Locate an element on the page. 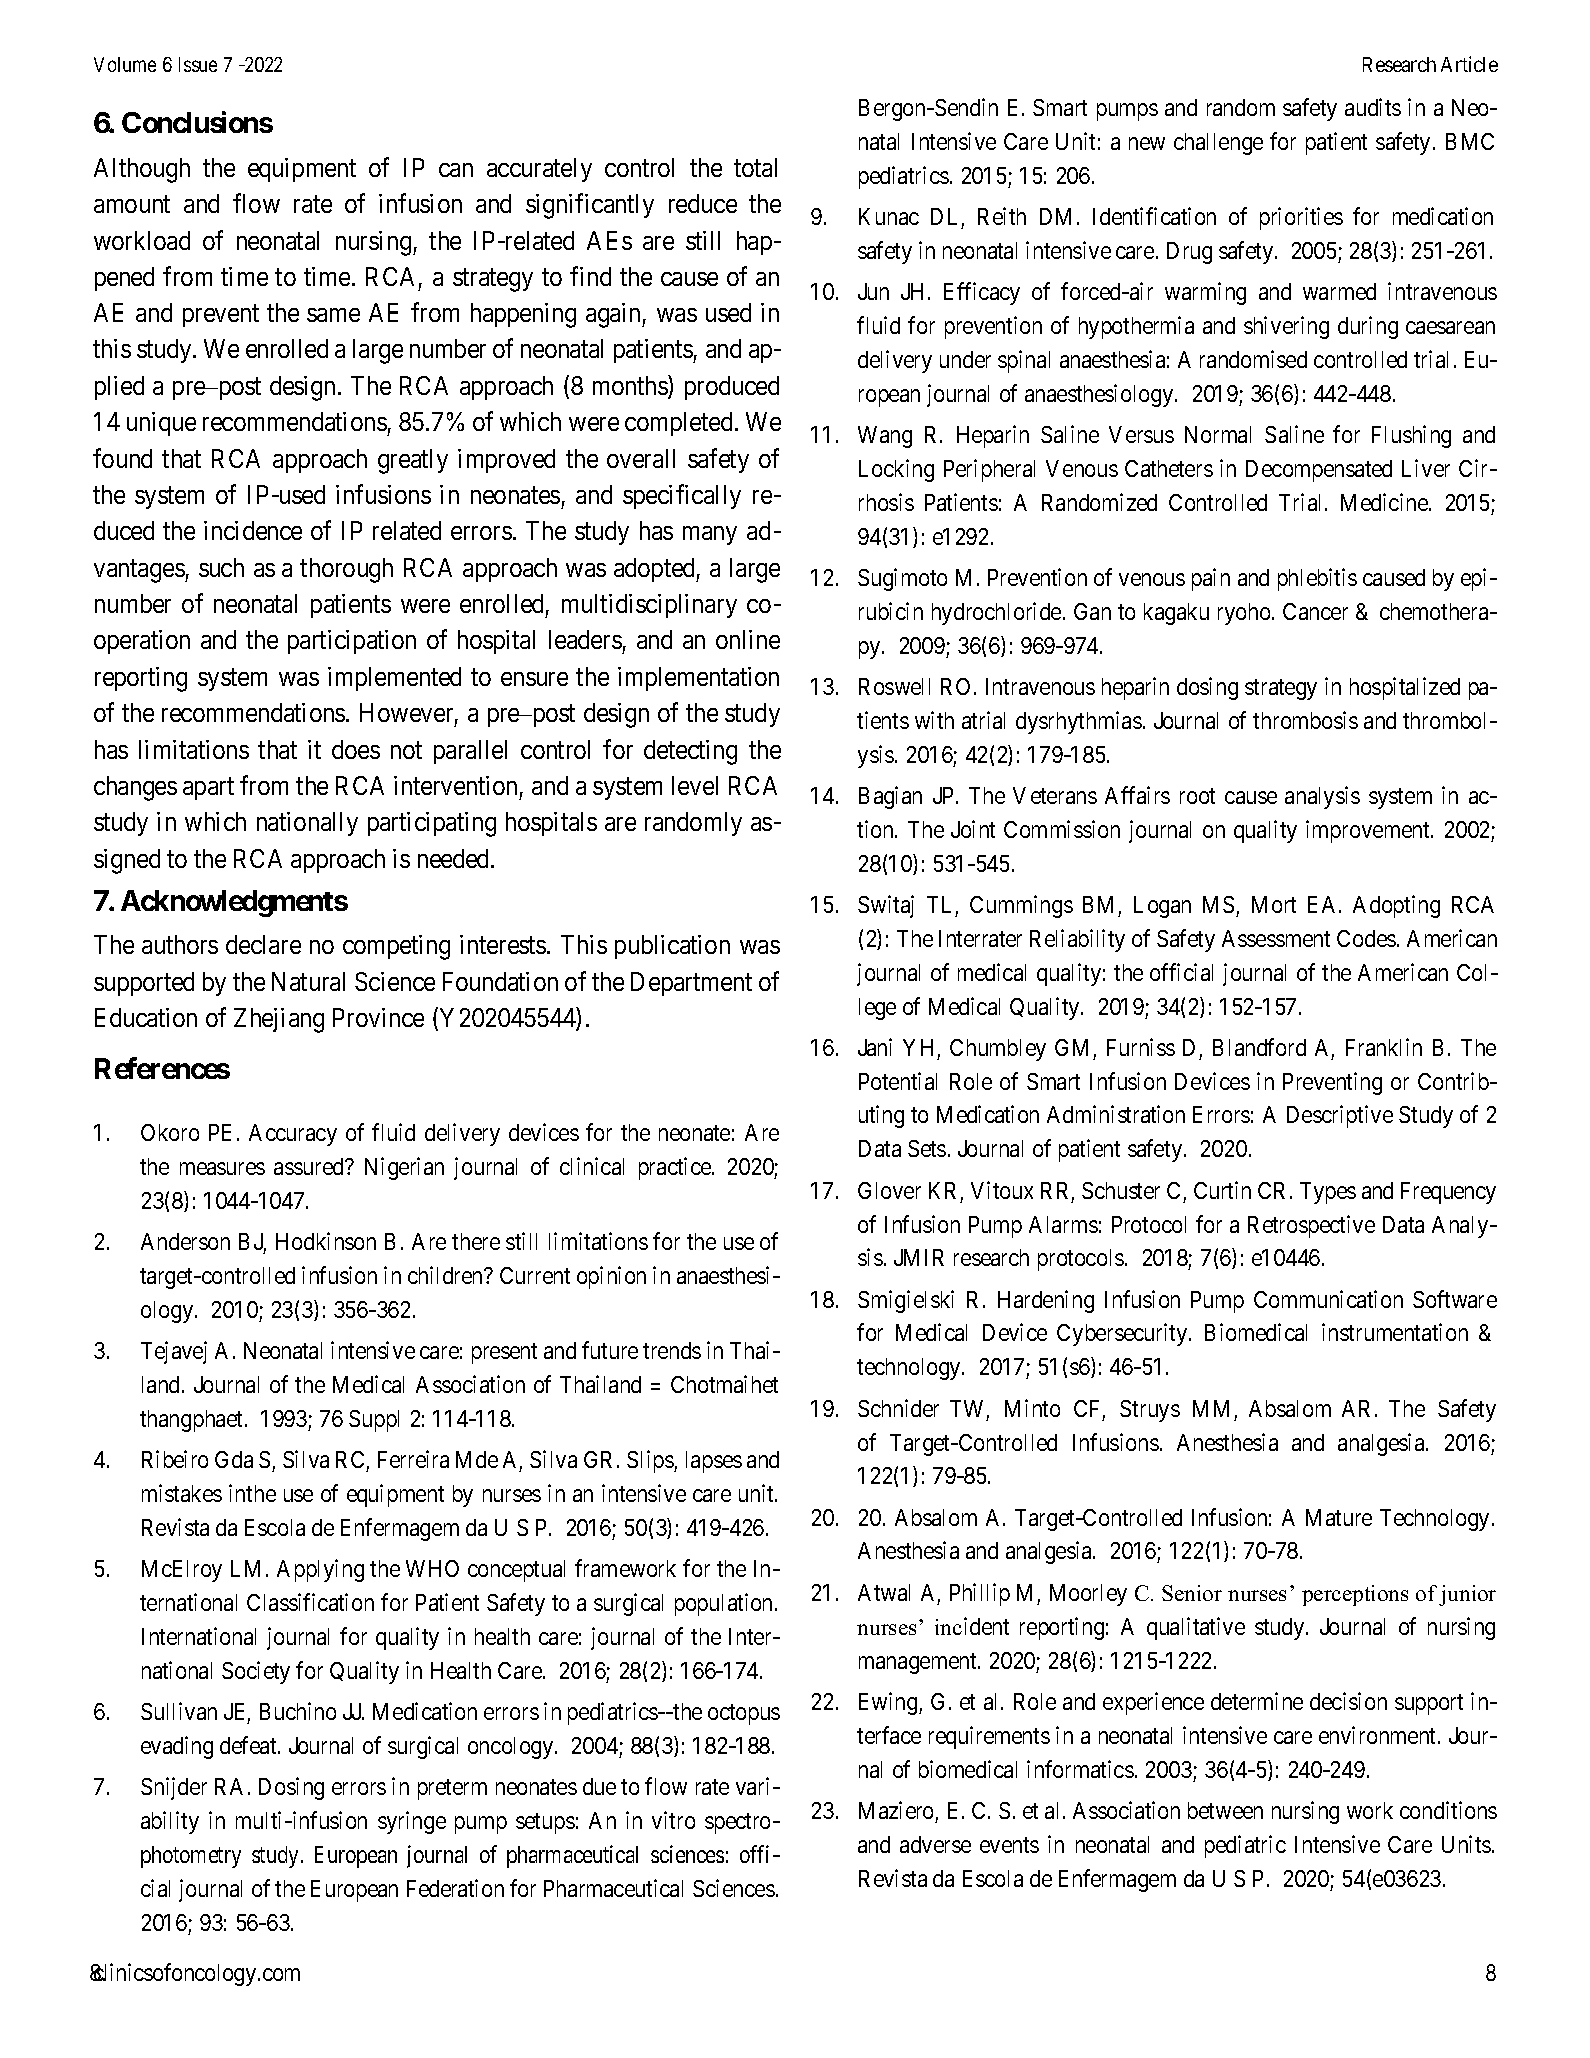 The image size is (1590, 2058). Retrospective is located at coordinates (1311, 1226).
